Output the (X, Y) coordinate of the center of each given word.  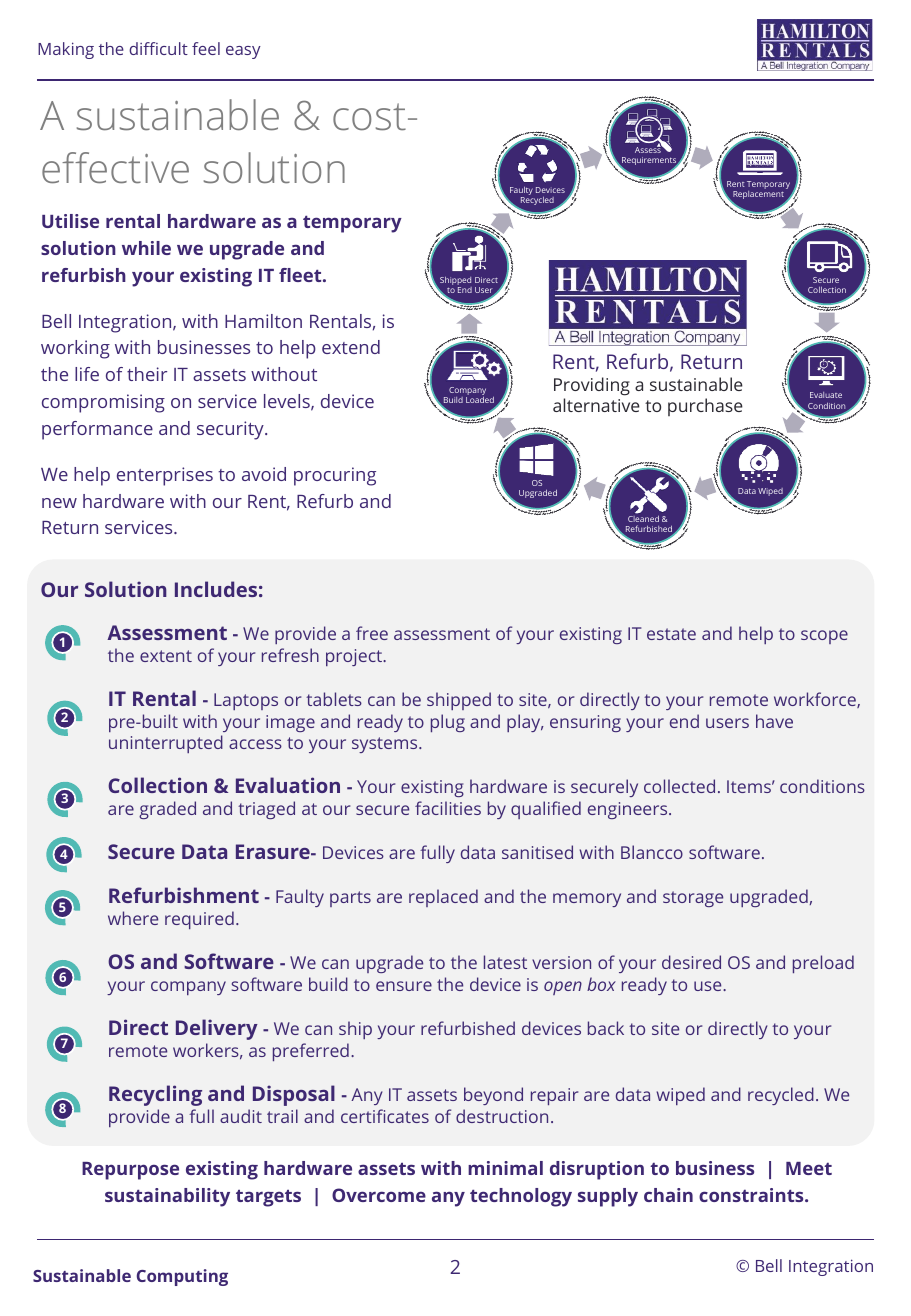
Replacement (758, 196)
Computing (182, 1277)
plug (448, 723)
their (147, 374)
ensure (404, 986)
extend (351, 347)
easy (243, 52)
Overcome (379, 1195)
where (133, 918)
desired (691, 962)
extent (166, 656)
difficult (158, 48)
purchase (705, 407)
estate (671, 634)
